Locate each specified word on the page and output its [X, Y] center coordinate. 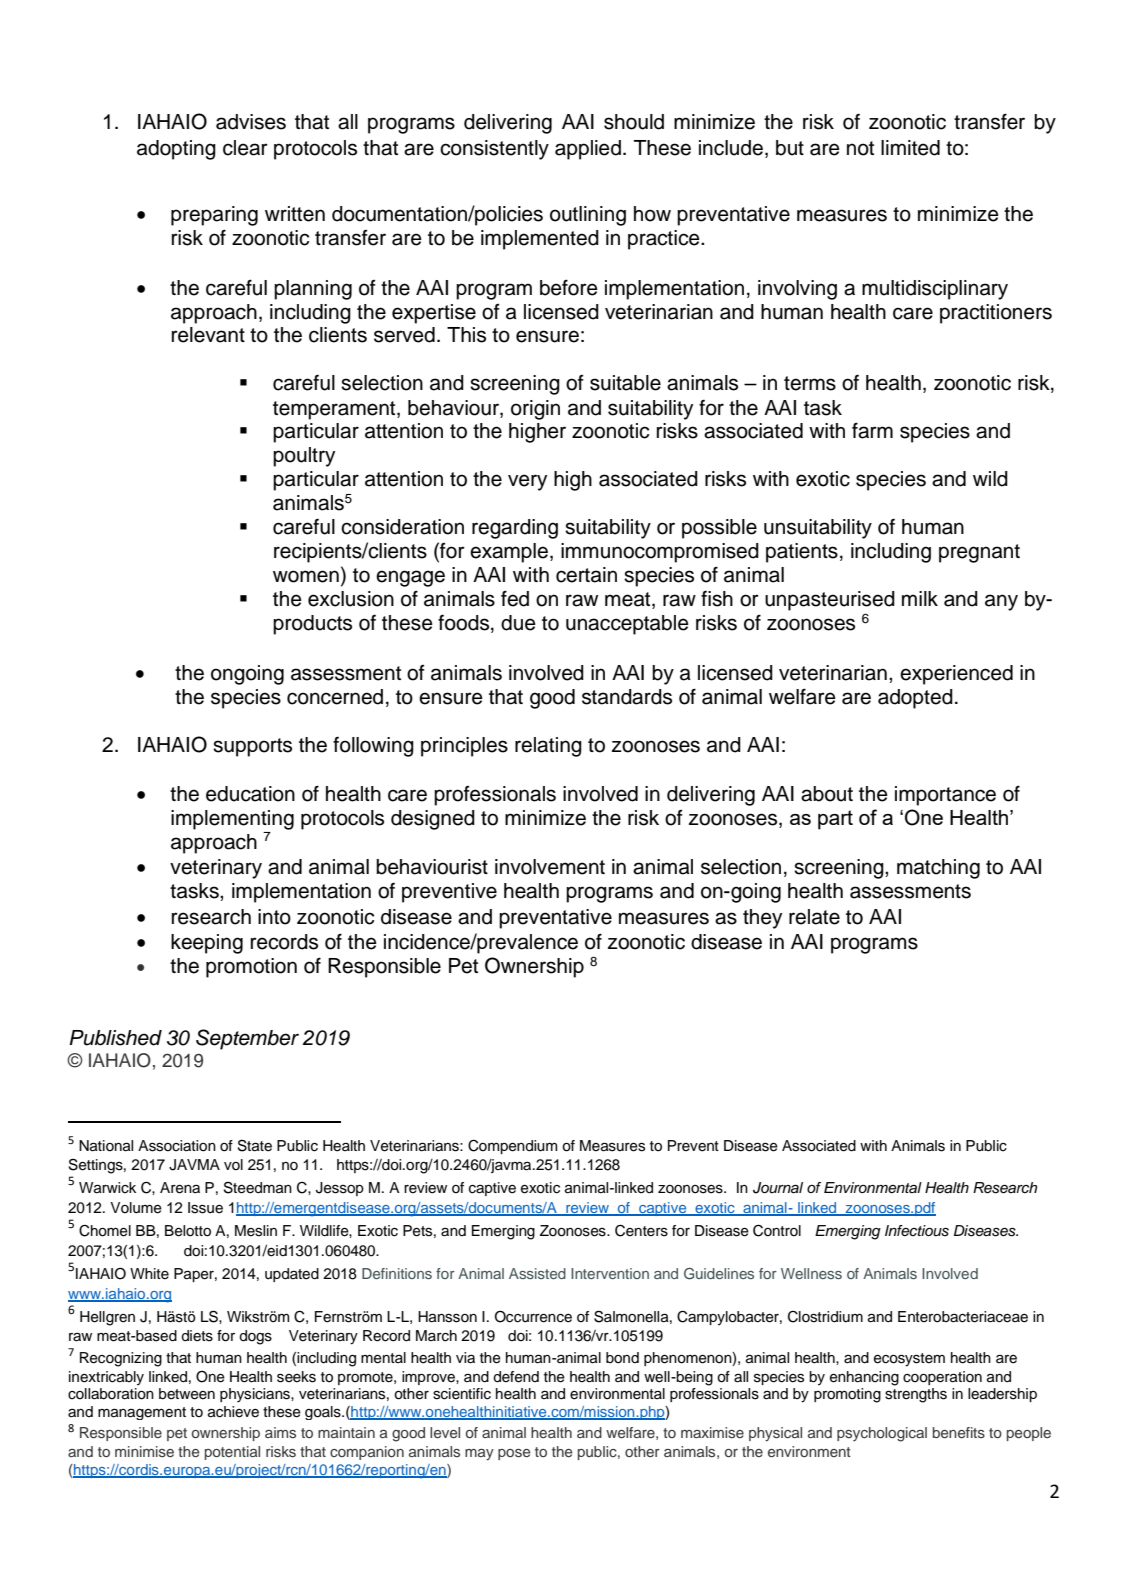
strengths [916, 1395]
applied [588, 150]
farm [872, 430]
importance [945, 796]
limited [910, 148]
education [250, 794]
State [255, 1145]
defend [516, 1377]
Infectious [917, 1231]
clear [245, 148]
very [527, 482]
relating [548, 747]
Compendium [512, 1146]
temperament [335, 410]
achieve [233, 1412]
